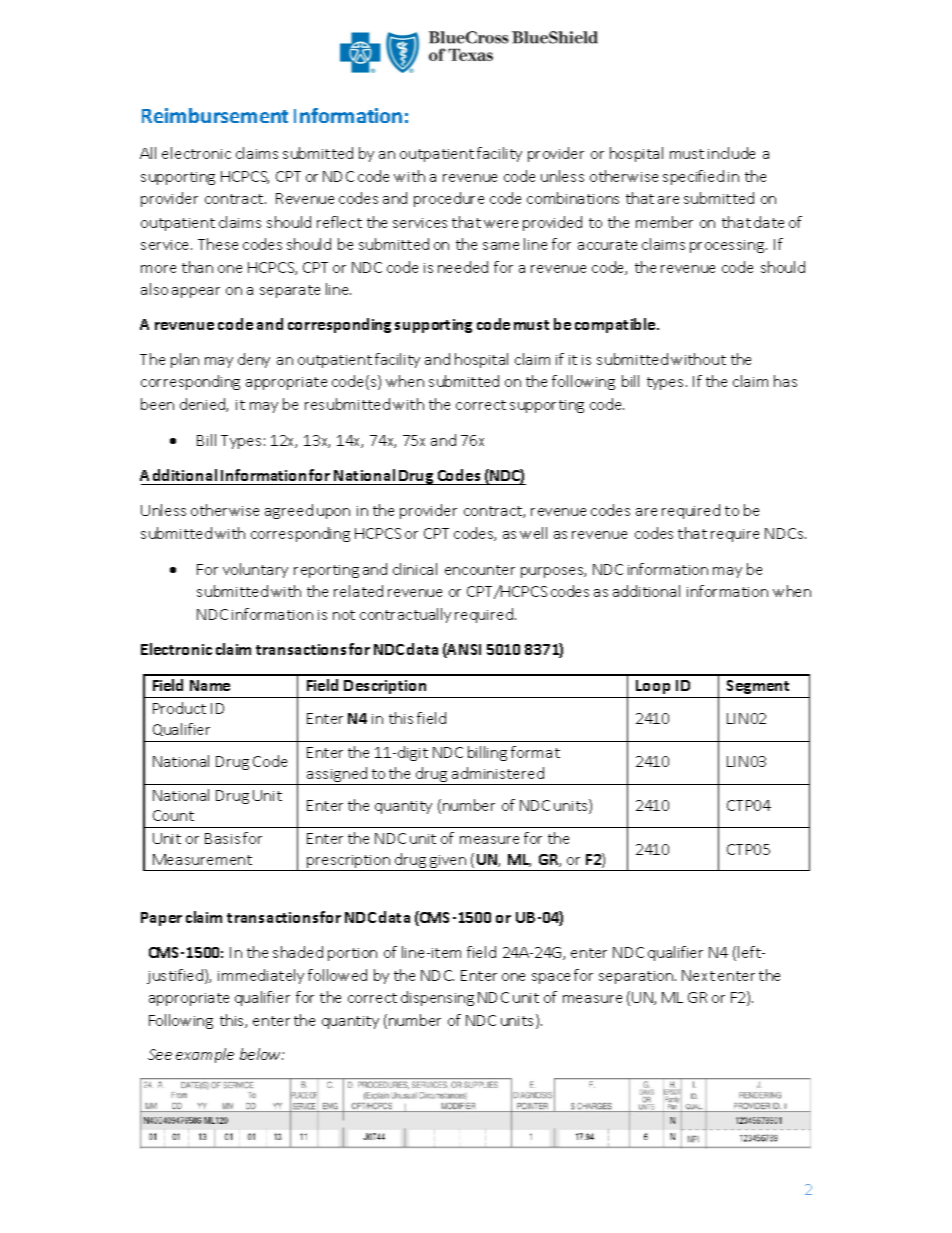  I want to click on Segment, so click(758, 687).
